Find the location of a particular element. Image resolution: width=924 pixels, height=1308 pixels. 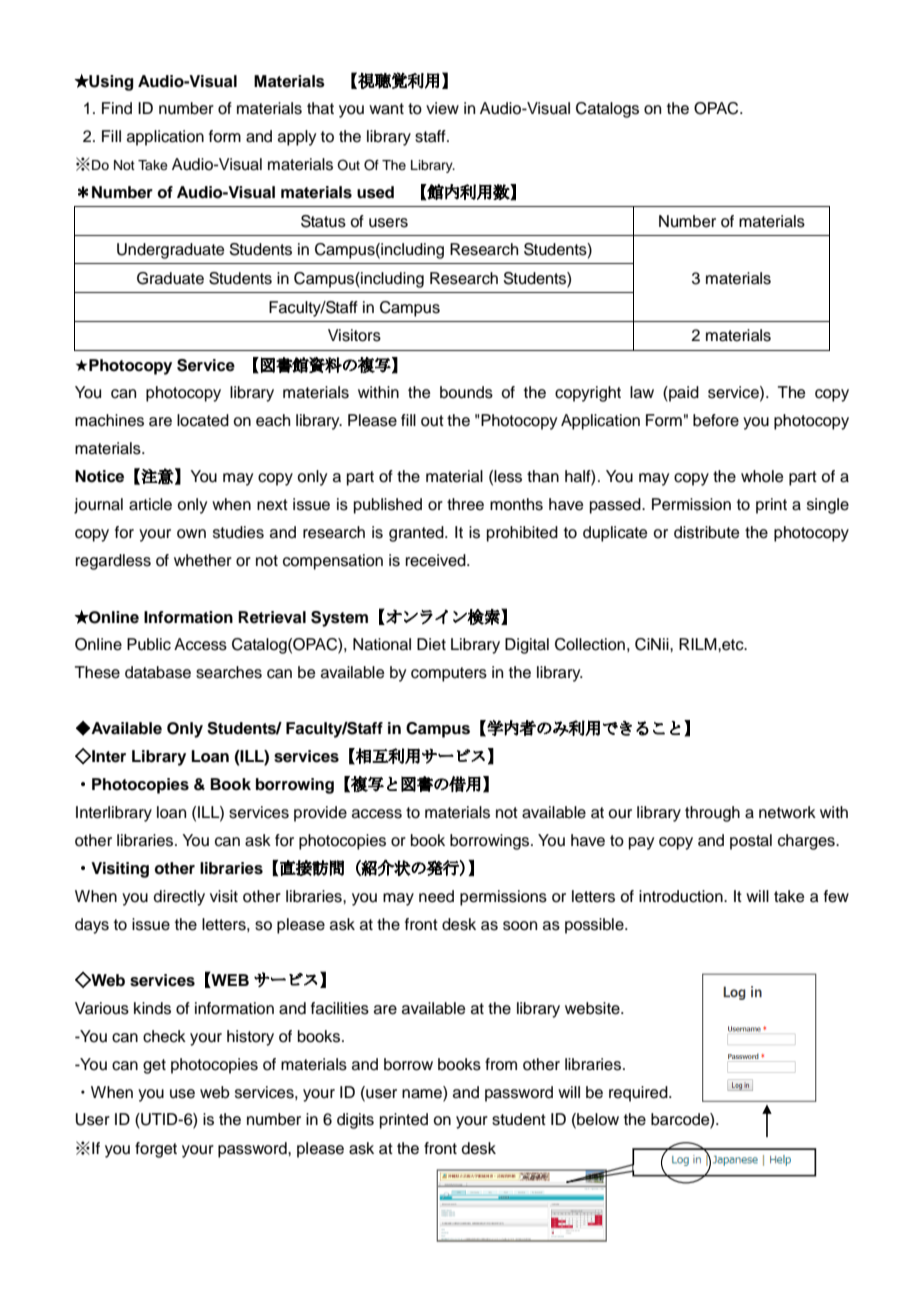

Diet is located at coordinates (431, 644).
